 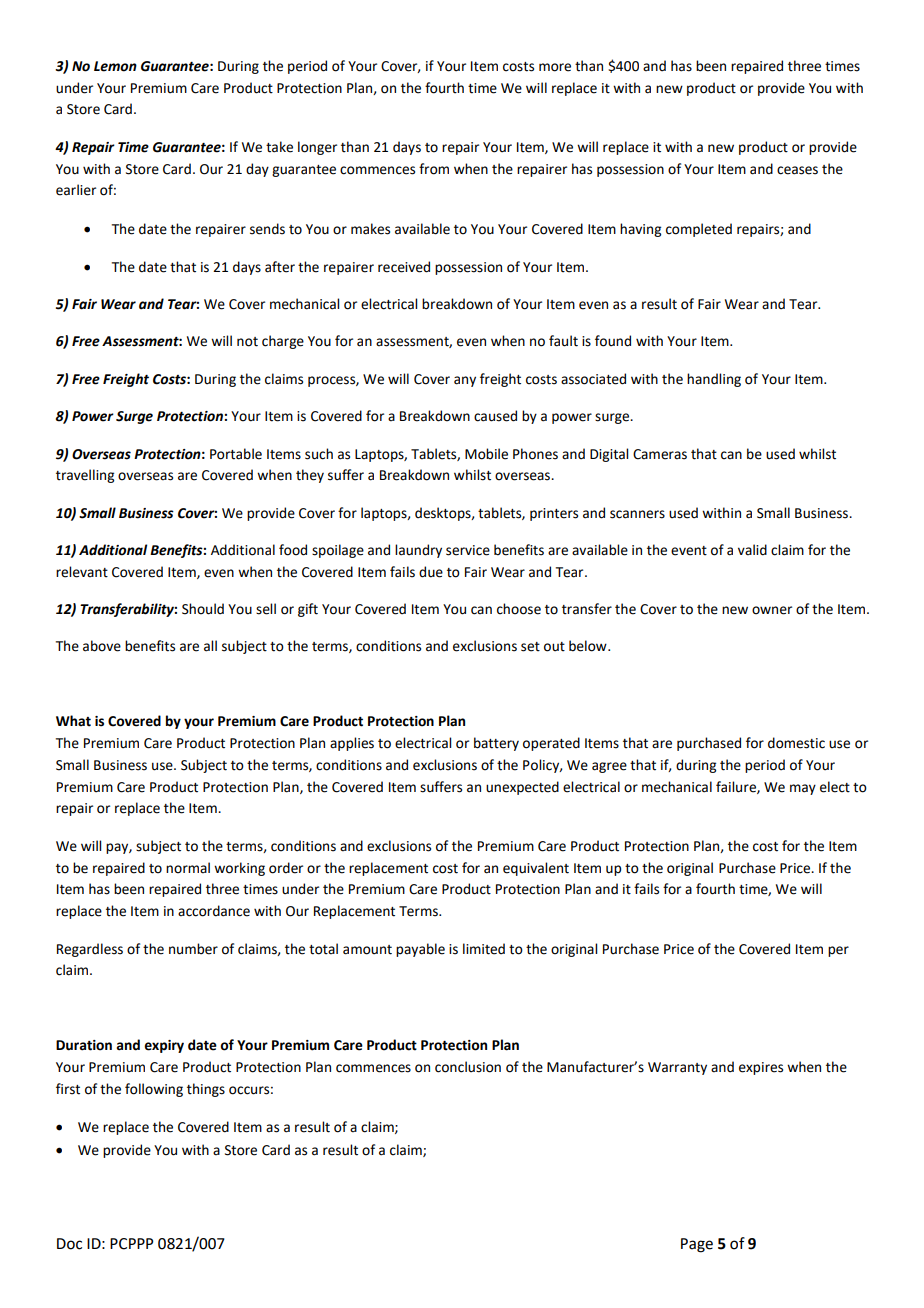 What do you see at coordinates (434, 169) in the image?
I see `from` at bounding box center [434, 169].
